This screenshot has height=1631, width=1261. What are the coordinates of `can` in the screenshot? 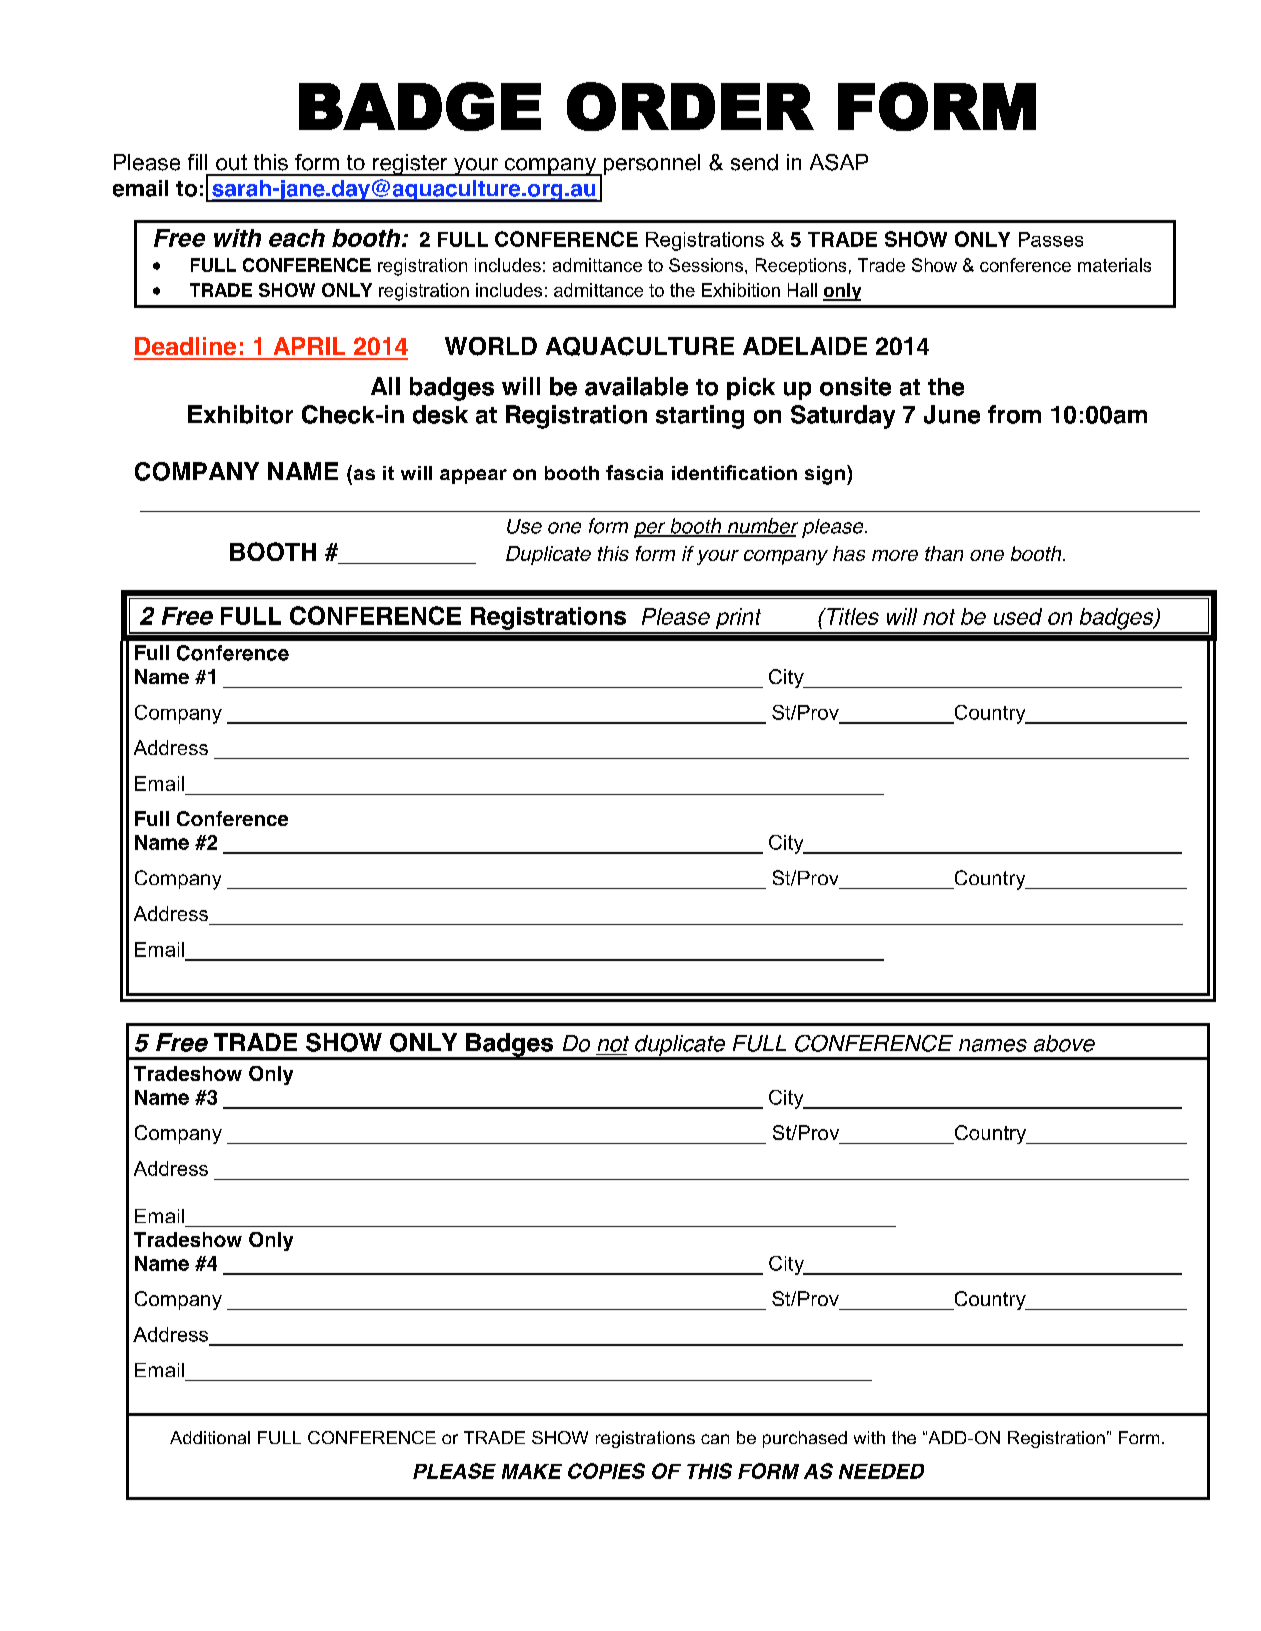 It's located at (715, 1439).
